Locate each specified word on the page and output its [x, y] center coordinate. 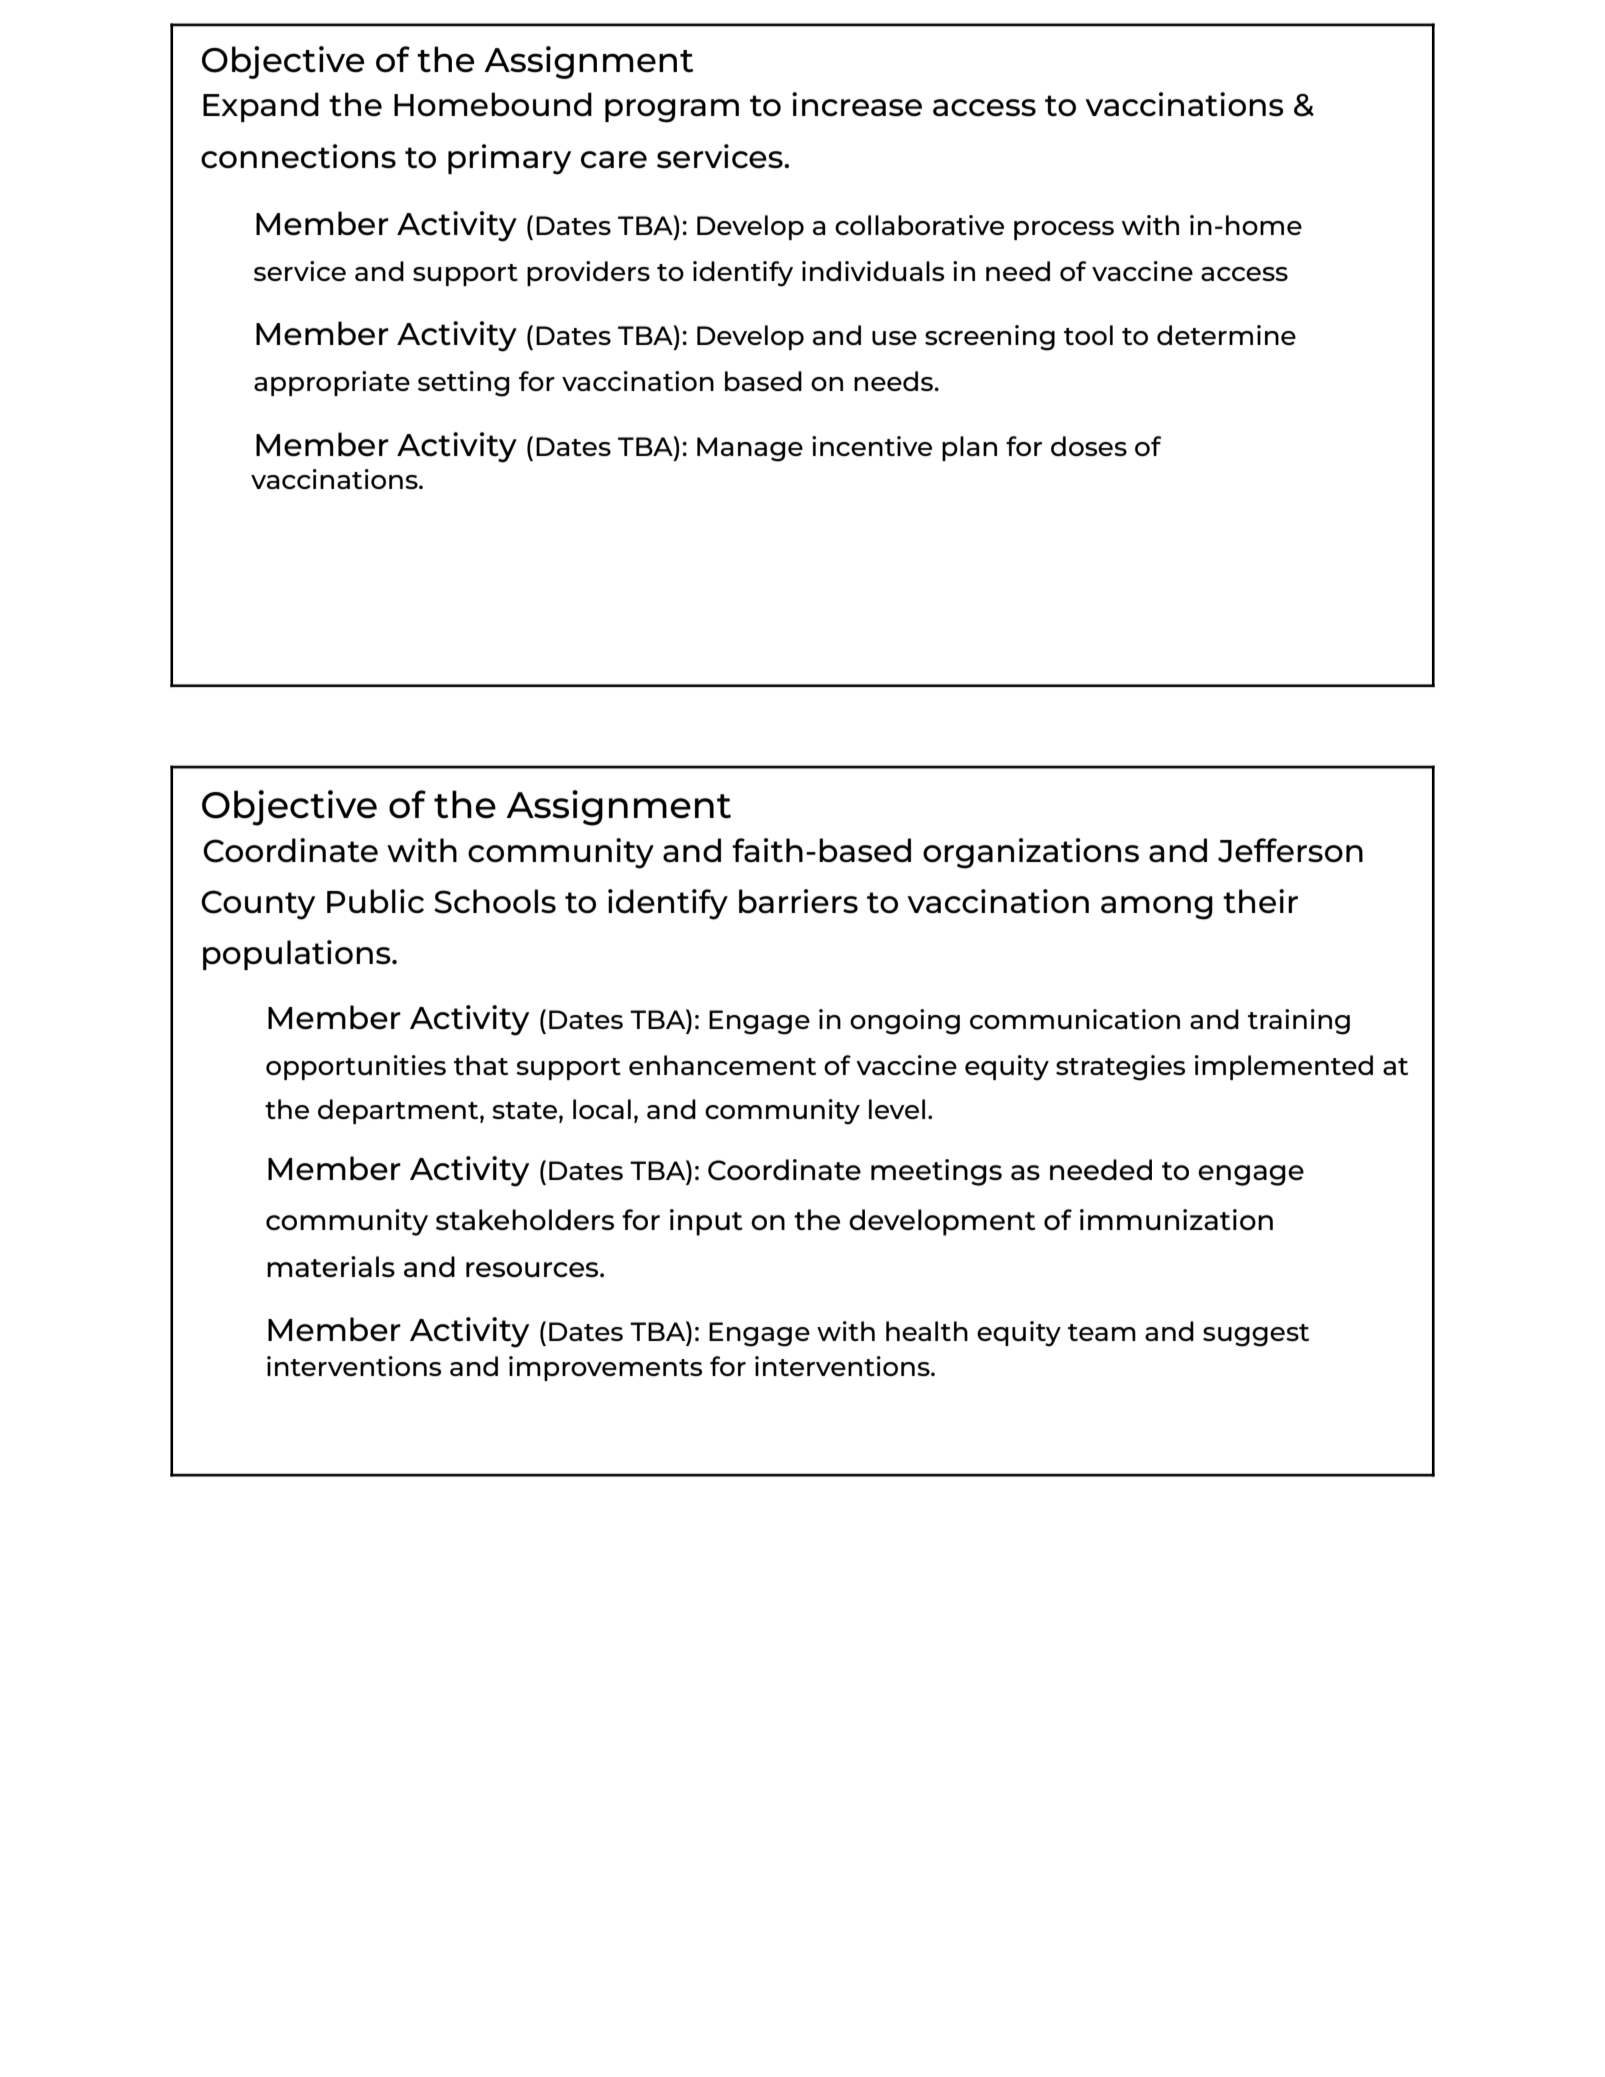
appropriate [332, 383]
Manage [750, 449]
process [1064, 230]
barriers [798, 901]
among [1157, 908]
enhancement [722, 1065]
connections [298, 156]
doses [1089, 446]
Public [375, 901]
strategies [1120, 1068]
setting [464, 384]
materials [331, 1266]
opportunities [356, 1067]
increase [857, 104]
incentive [872, 446]
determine [1226, 335]
